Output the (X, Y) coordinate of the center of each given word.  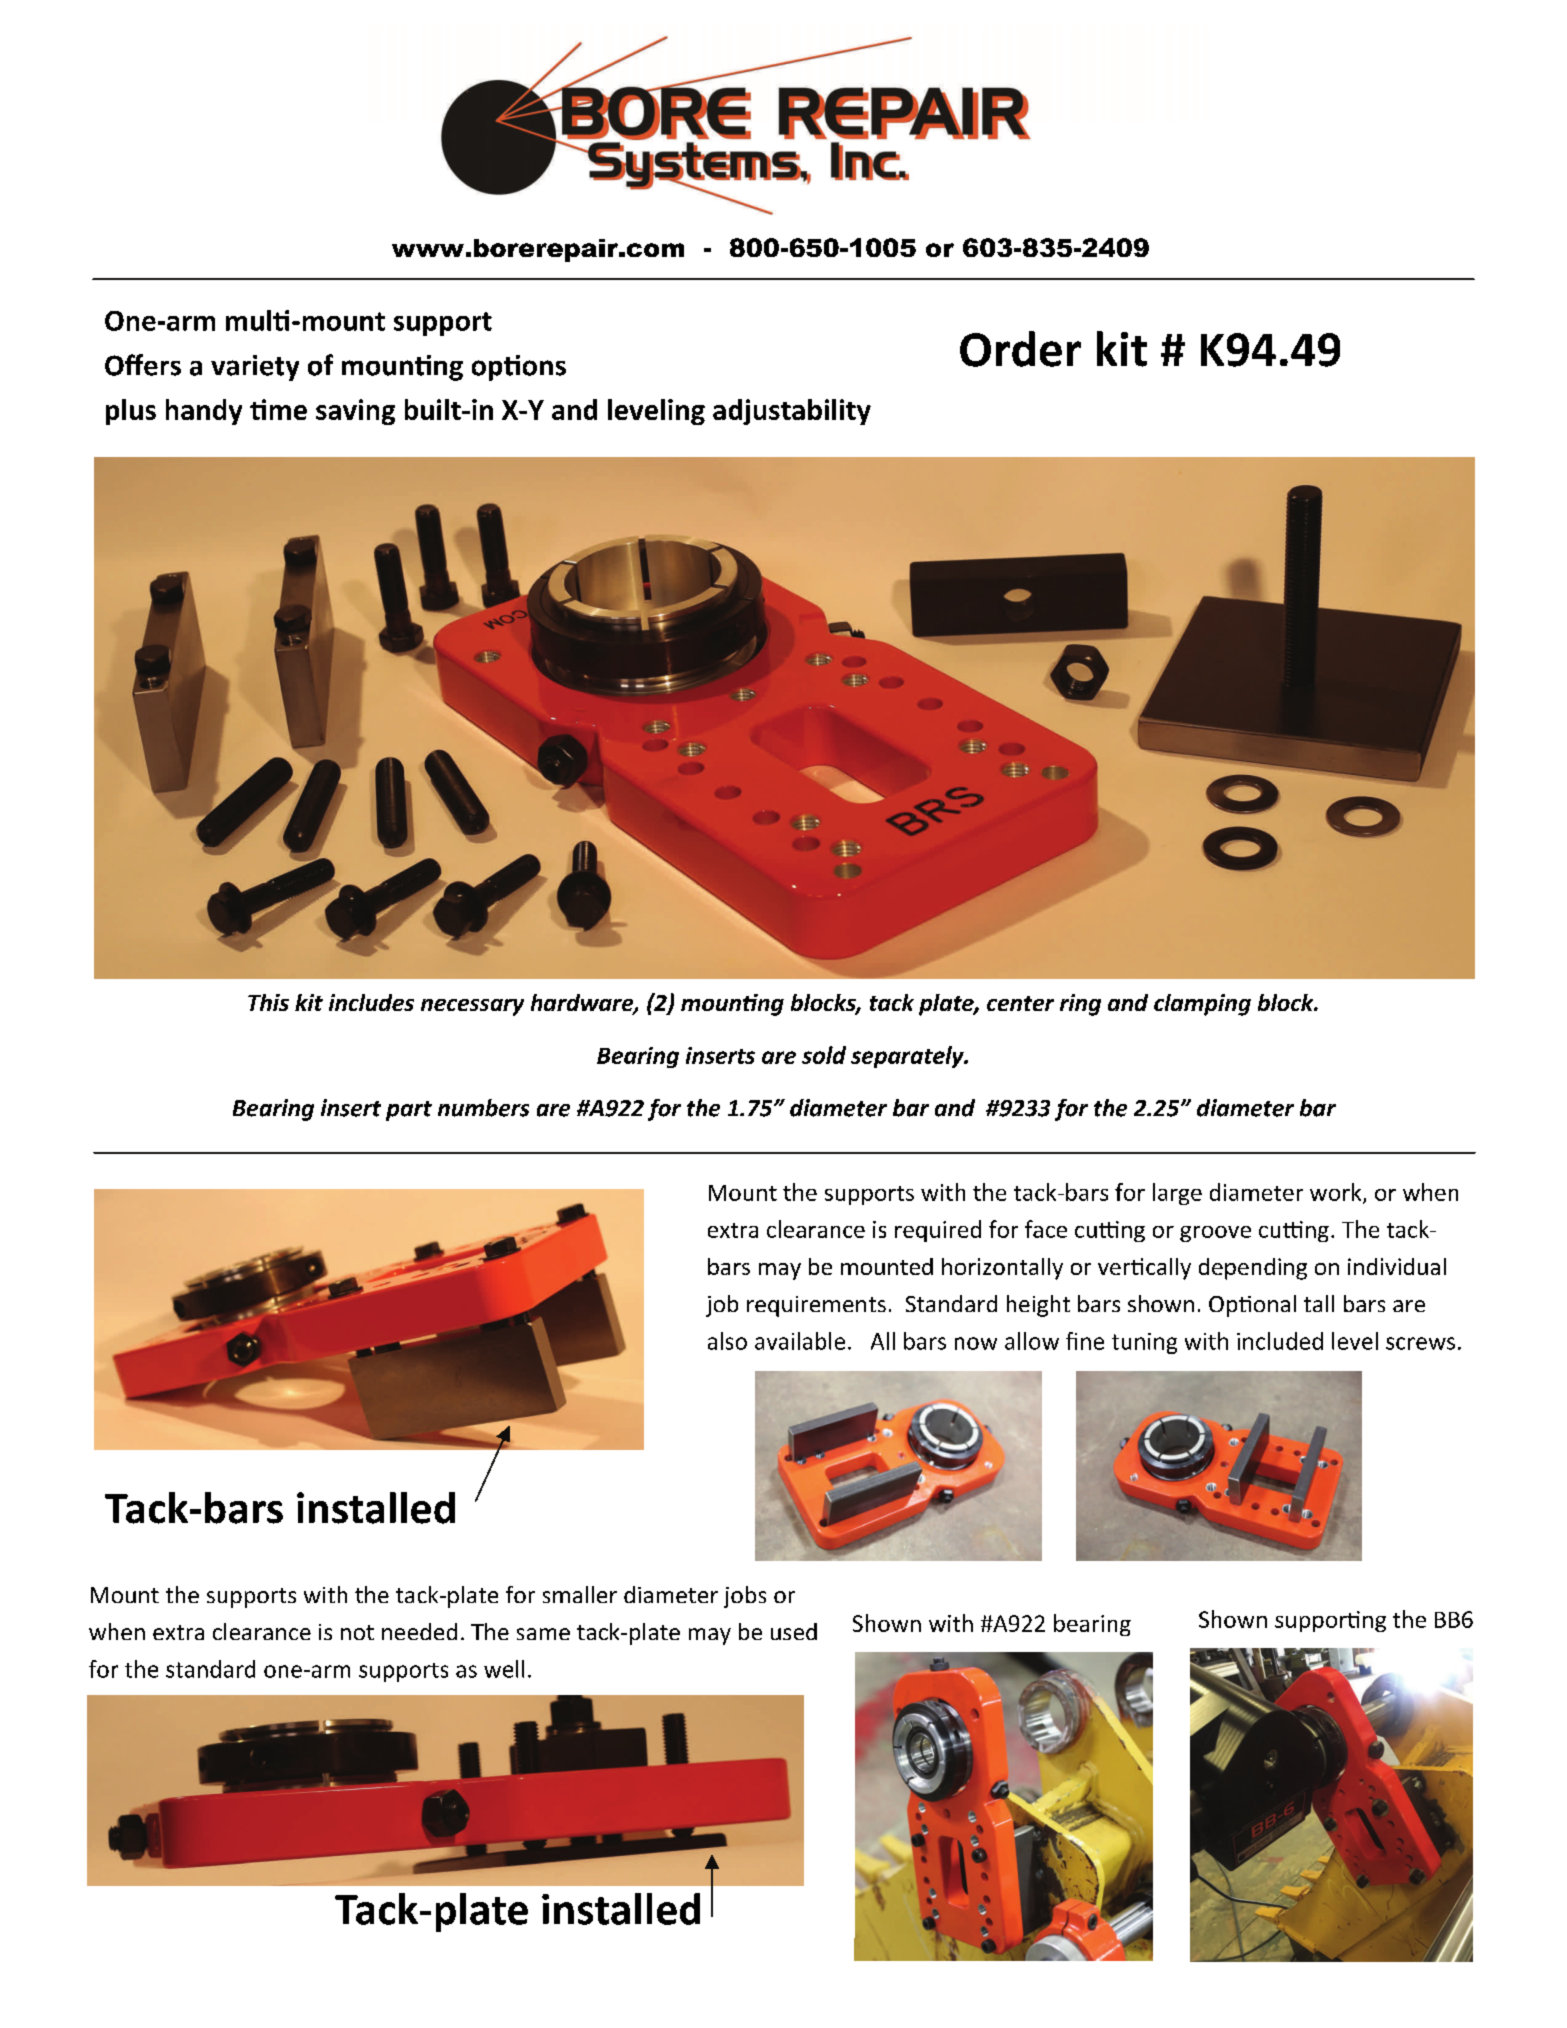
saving (355, 412)
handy (204, 412)
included (1280, 1341)
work (1337, 1193)
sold (824, 1055)
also (727, 1341)
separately (908, 1057)
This (268, 1002)
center (1020, 1003)
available (800, 1341)
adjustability (792, 412)
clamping (1202, 1005)
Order (1020, 349)
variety (255, 368)
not (357, 1632)
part (409, 1111)
